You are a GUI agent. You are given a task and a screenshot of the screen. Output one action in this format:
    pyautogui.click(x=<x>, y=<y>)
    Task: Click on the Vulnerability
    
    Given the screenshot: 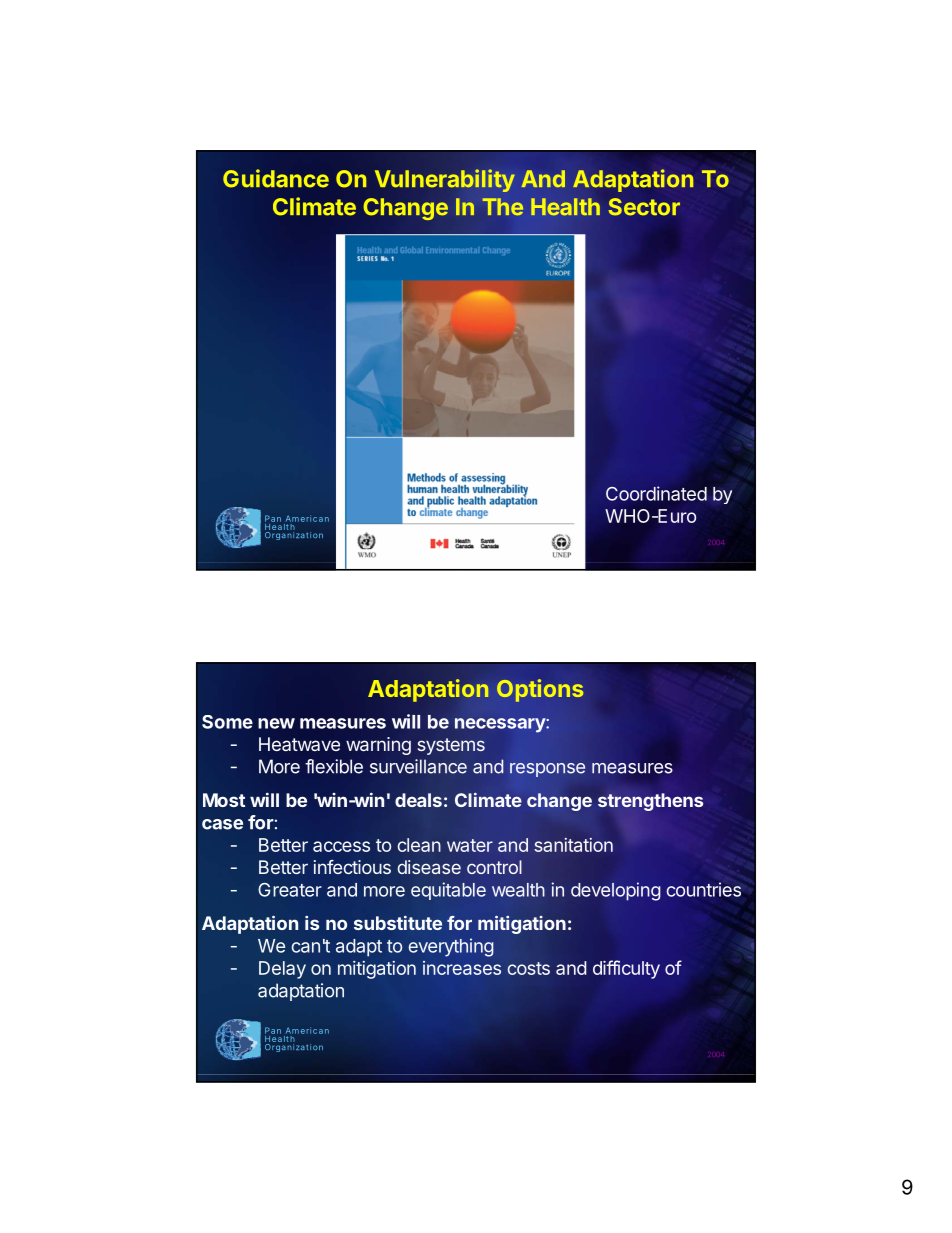 What is the action you would take?
    pyautogui.click(x=445, y=180)
